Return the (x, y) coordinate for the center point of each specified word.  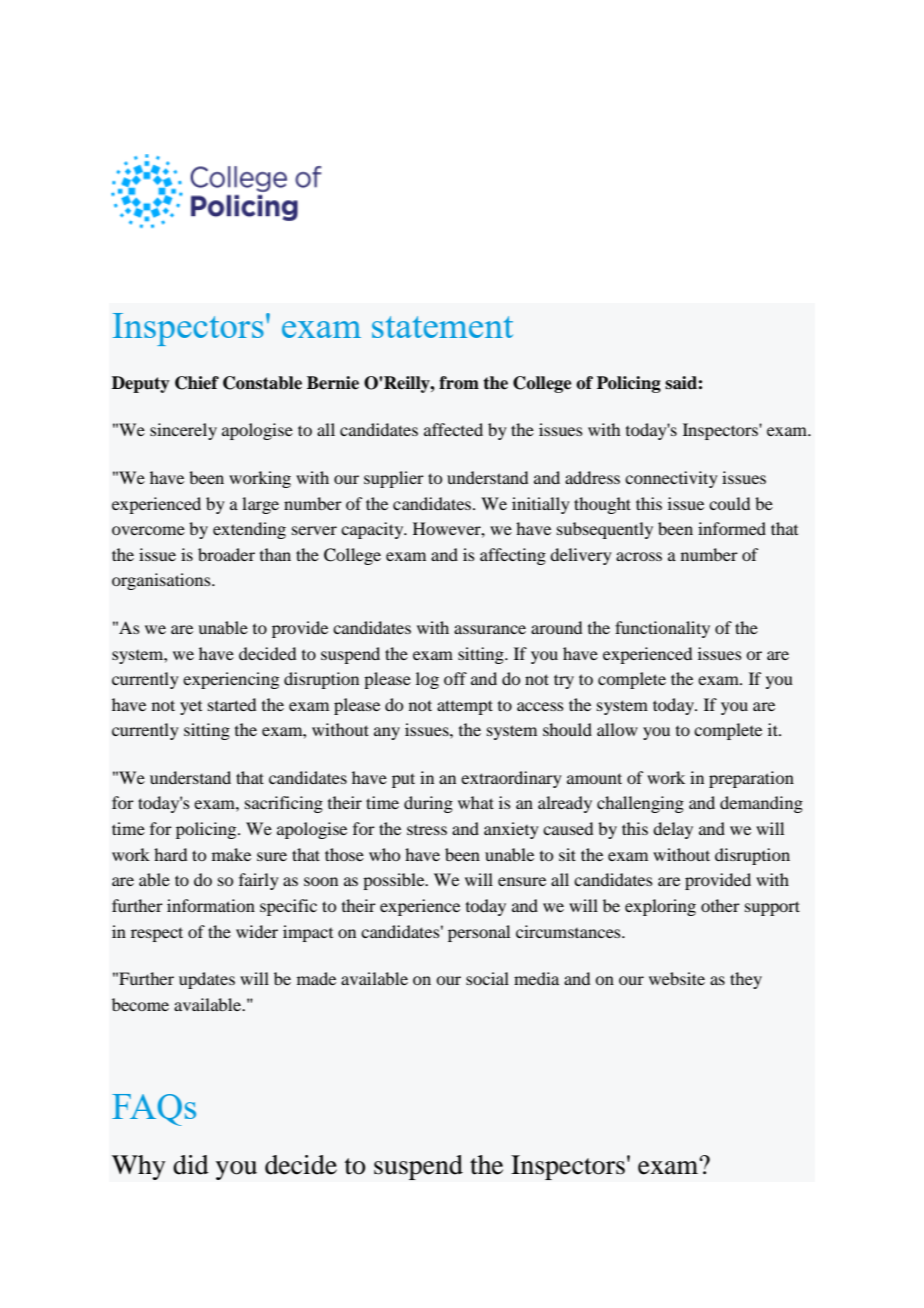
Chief (197, 383)
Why (139, 1167)
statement (442, 327)
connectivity (671, 479)
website (677, 978)
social (487, 978)
